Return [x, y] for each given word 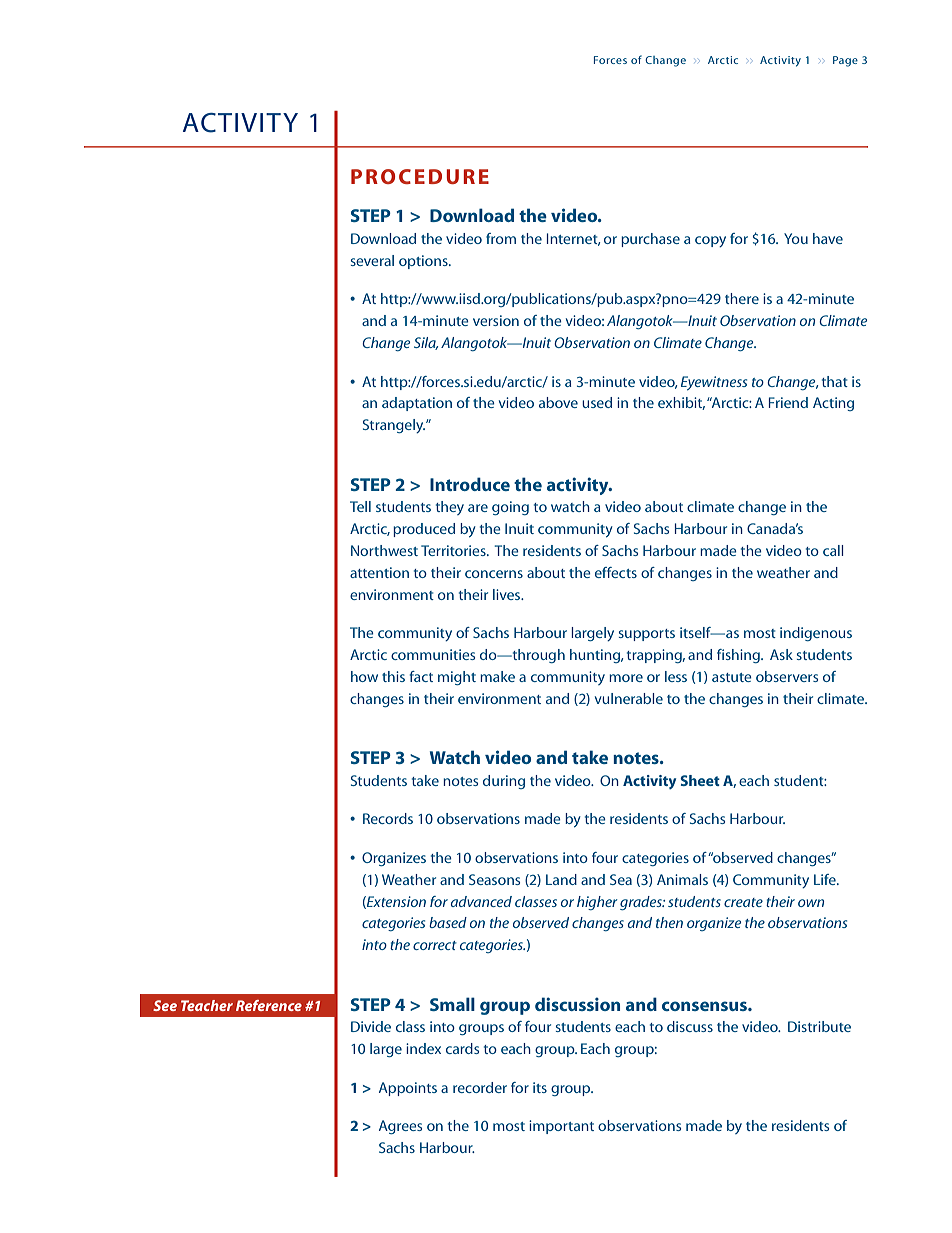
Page [845, 61]
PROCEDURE [420, 176]
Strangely [394, 426]
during [504, 782]
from [501, 238]
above [558, 402]
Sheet [700, 780]
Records [388, 818]
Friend [788, 402]
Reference [269, 1005]
